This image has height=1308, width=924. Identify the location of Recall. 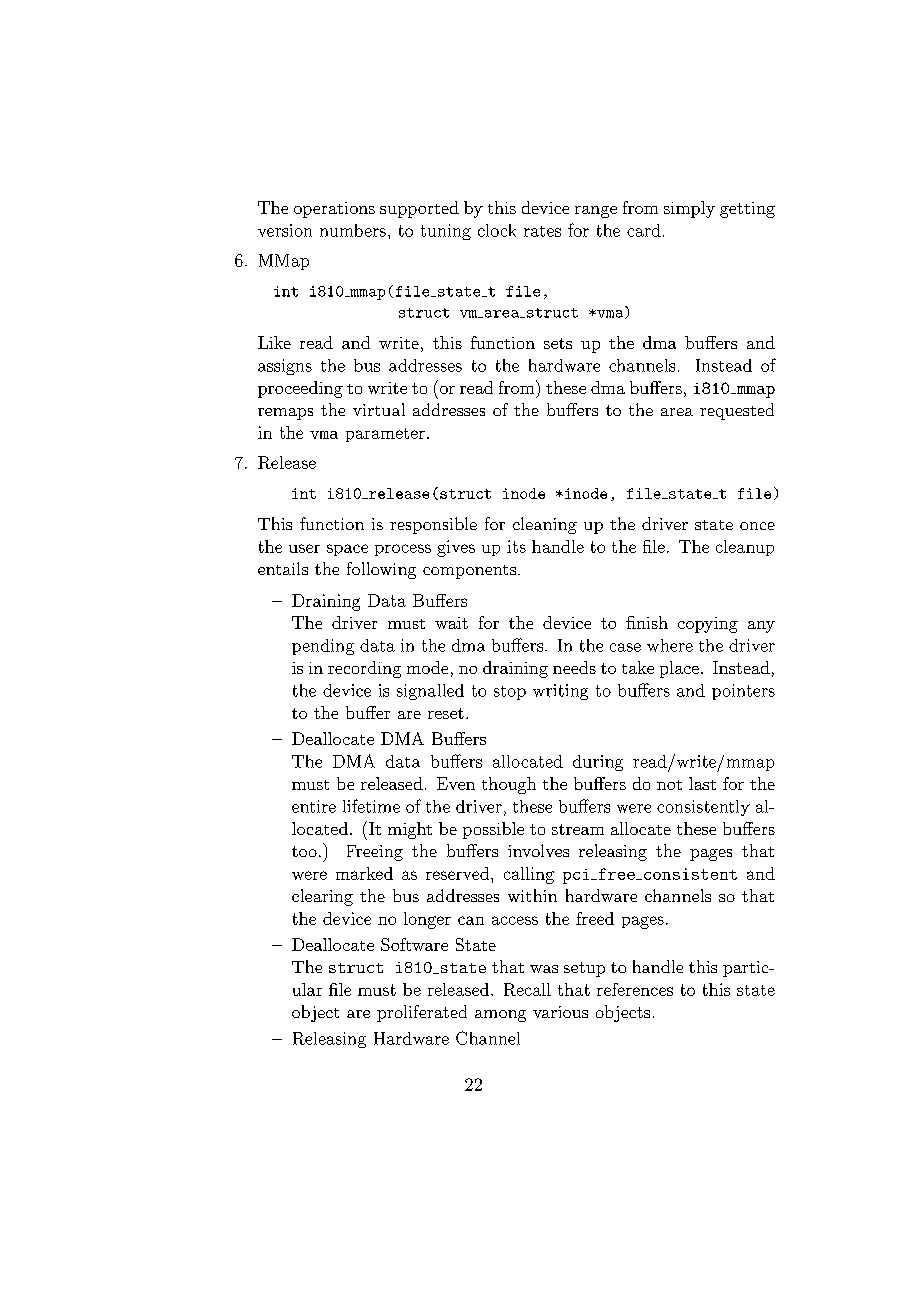
(527, 989).
